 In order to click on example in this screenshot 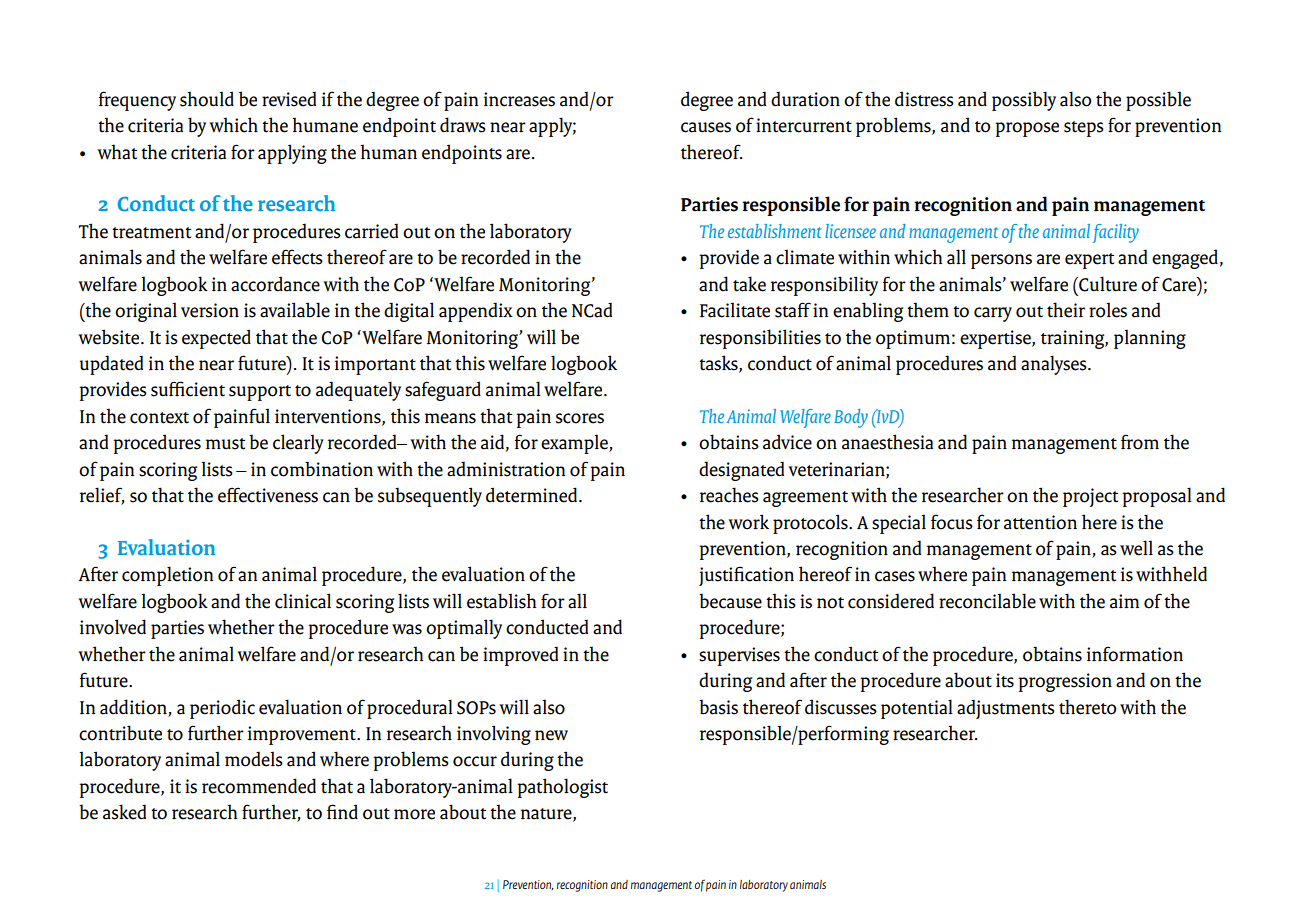, I will do `click(575, 444)`.
